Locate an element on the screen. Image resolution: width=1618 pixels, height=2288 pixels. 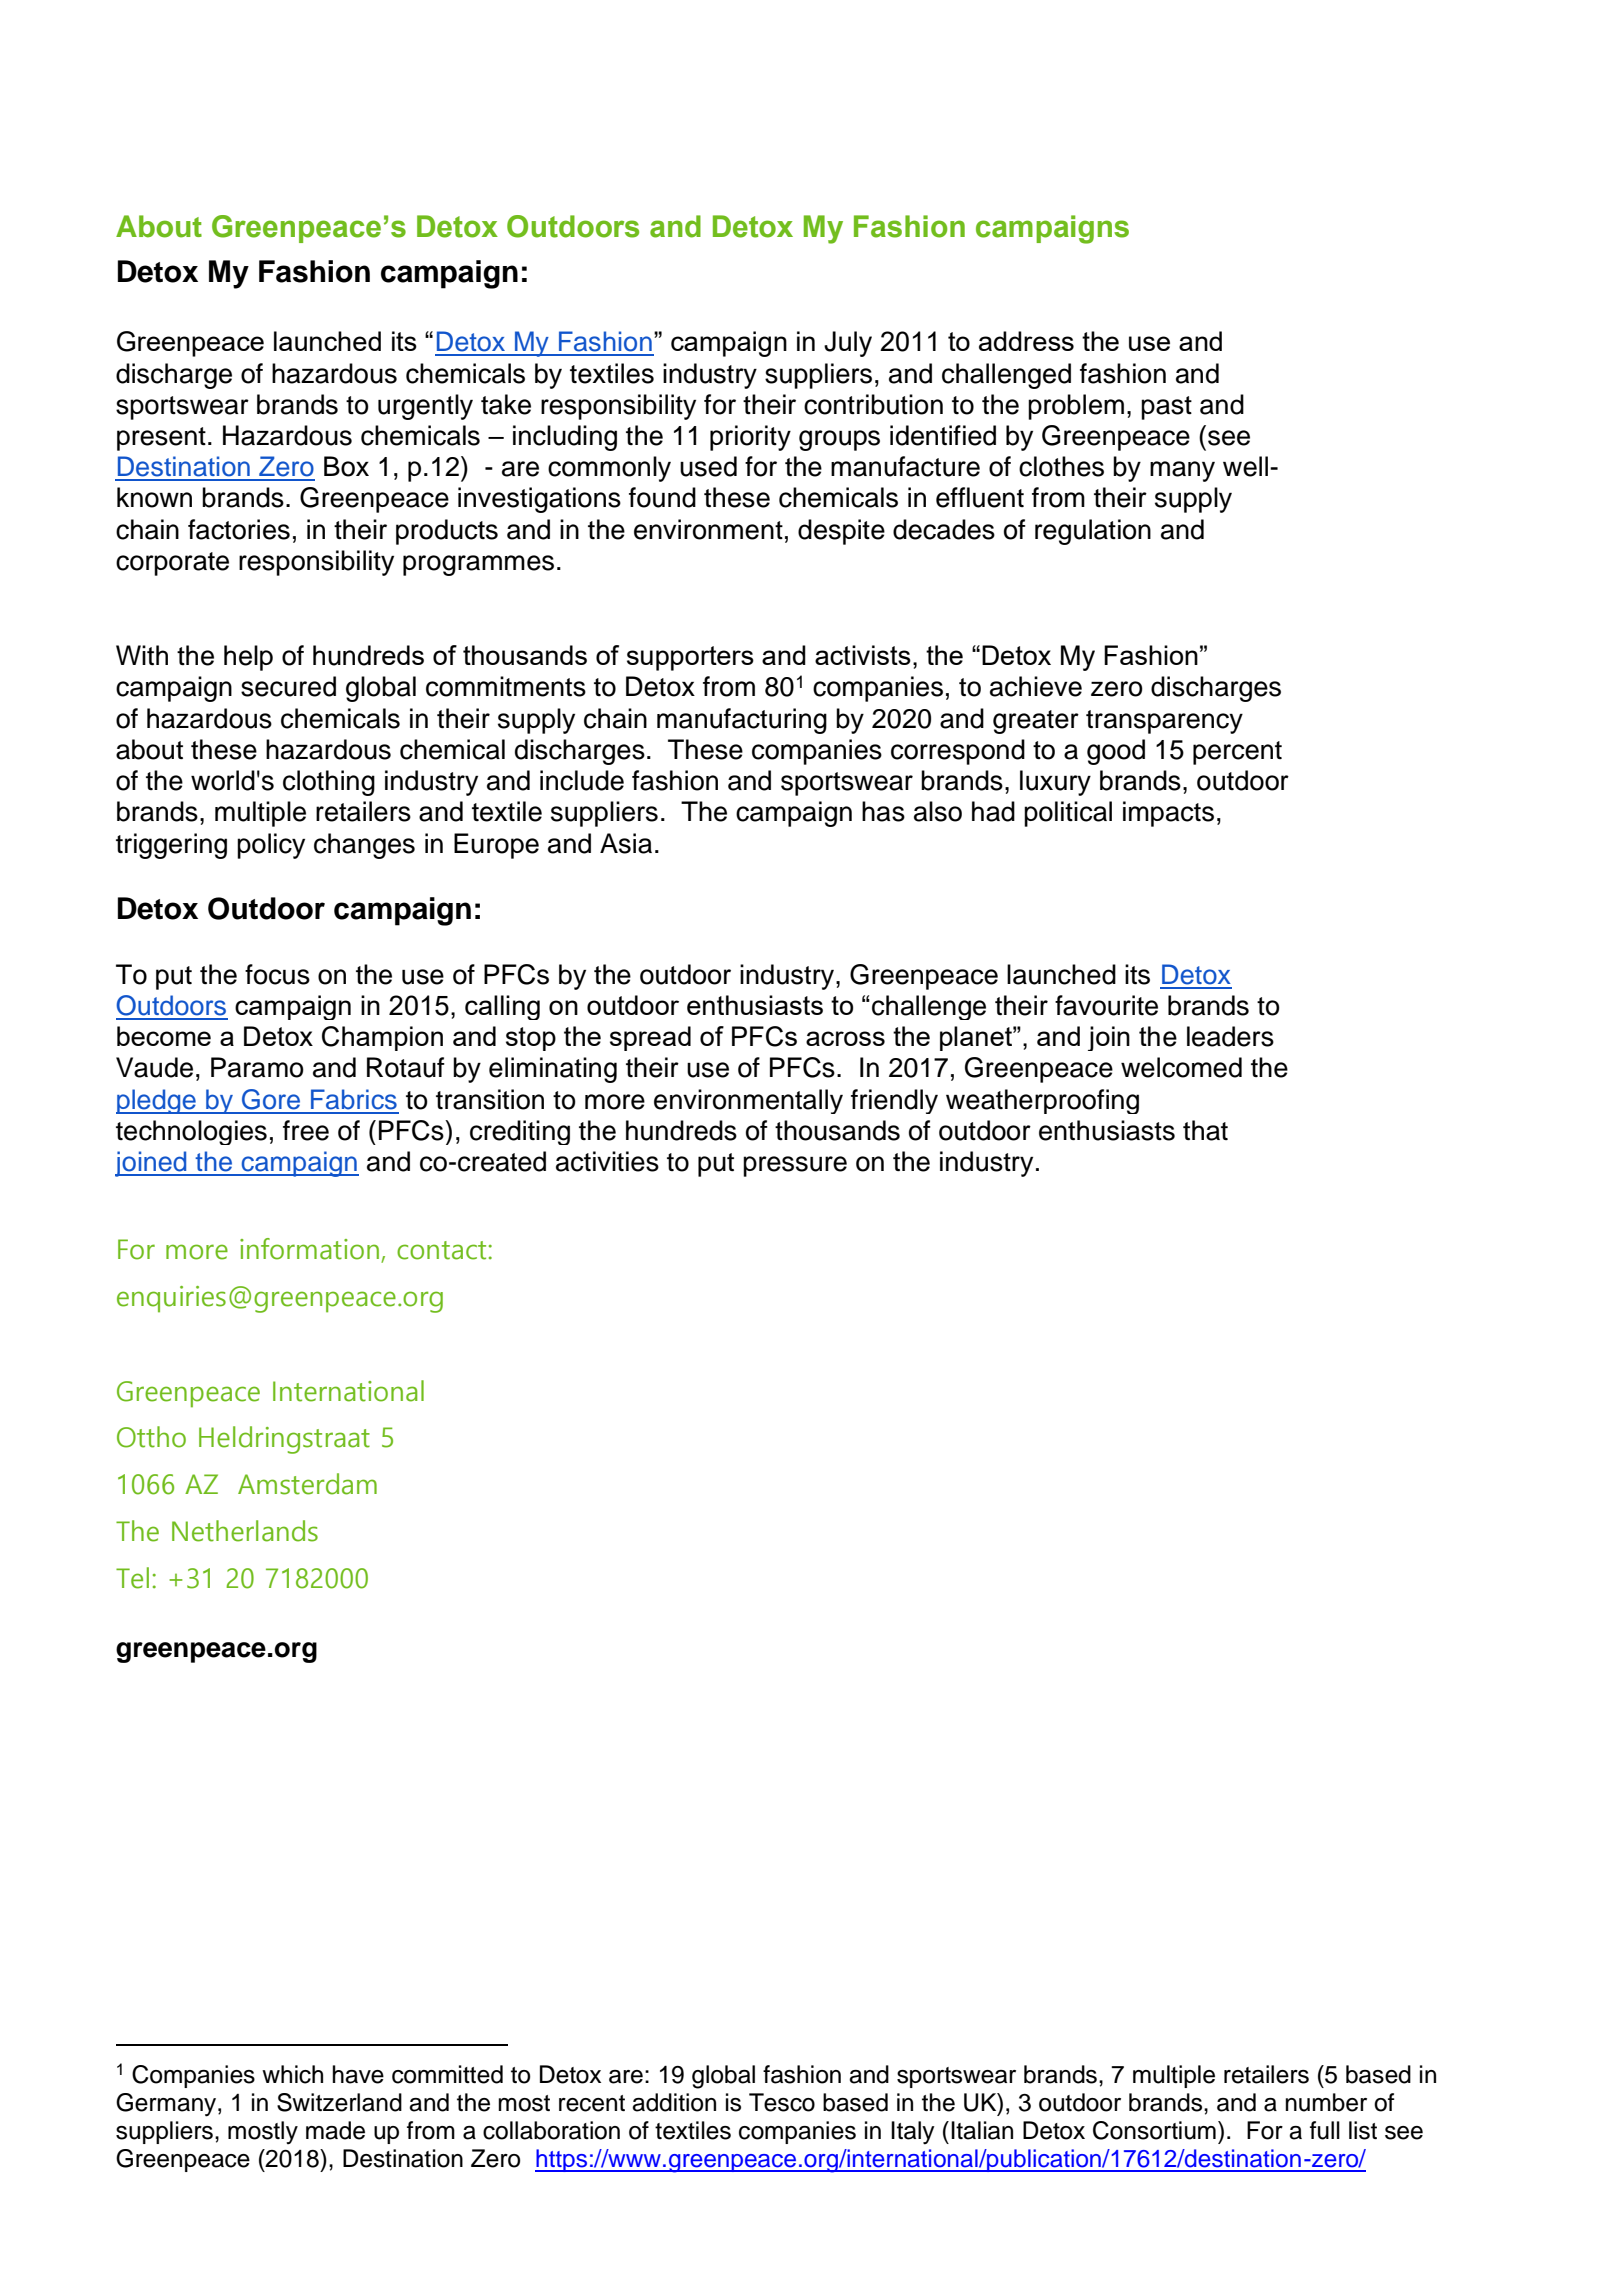
priority is located at coordinates (750, 438).
